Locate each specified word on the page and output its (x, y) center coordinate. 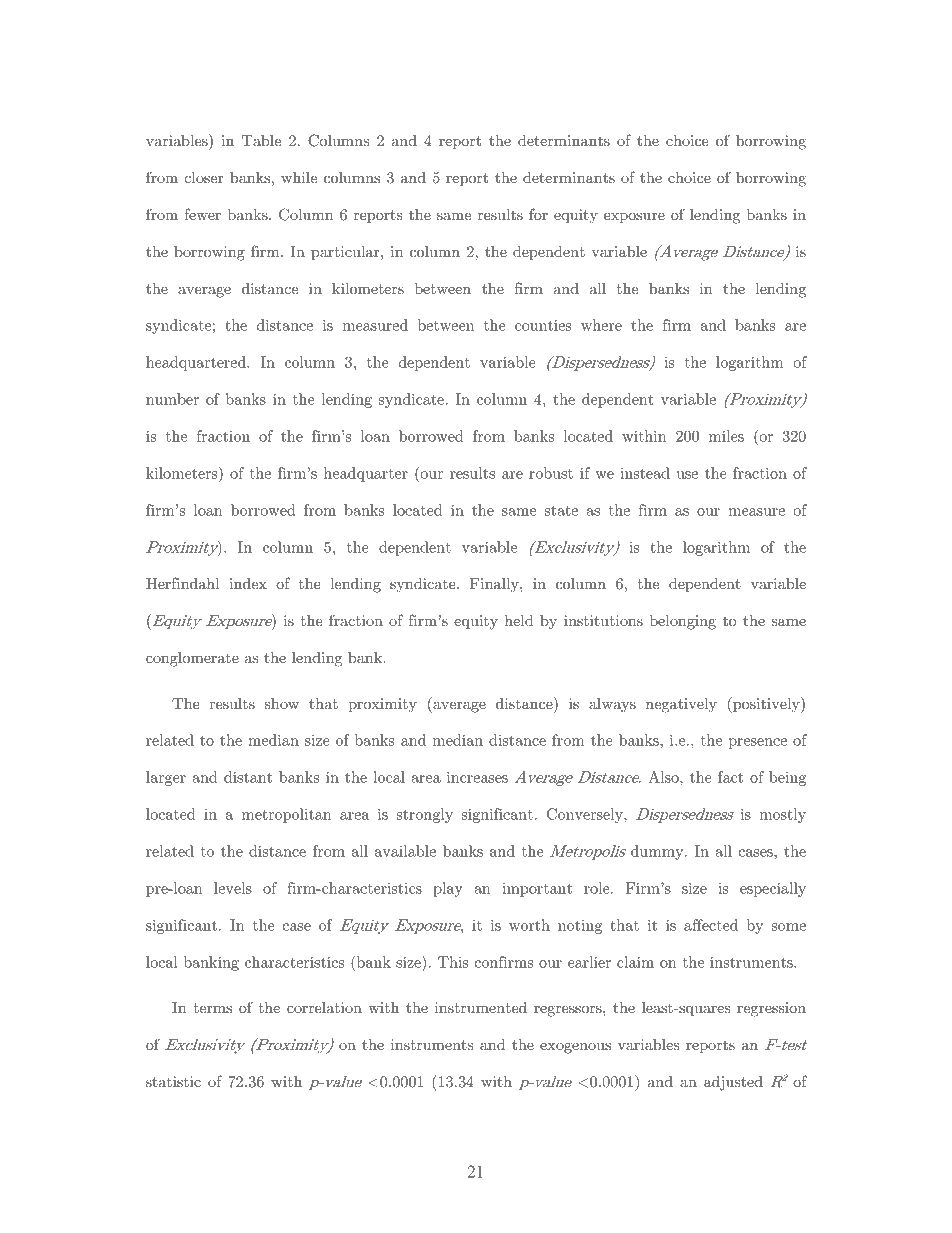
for (538, 214)
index (248, 583)
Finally (495, 585)
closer (203, 177)
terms (212, 1008)
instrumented (481, 1007)
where (601, 325)
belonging (683, 622)
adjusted (733, 1083)
